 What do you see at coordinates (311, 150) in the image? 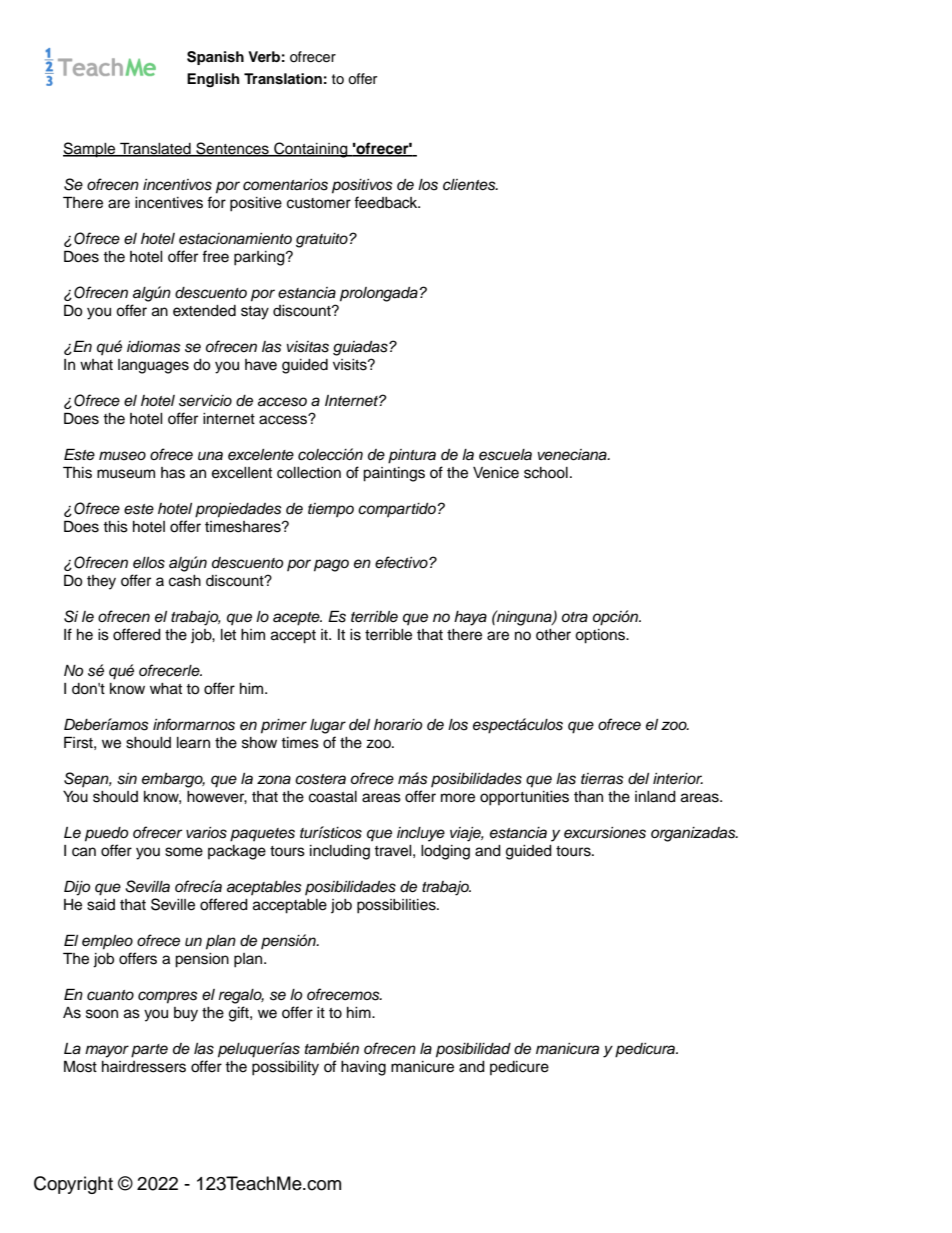
I see `Containing` at bounding box center [311, 150].
